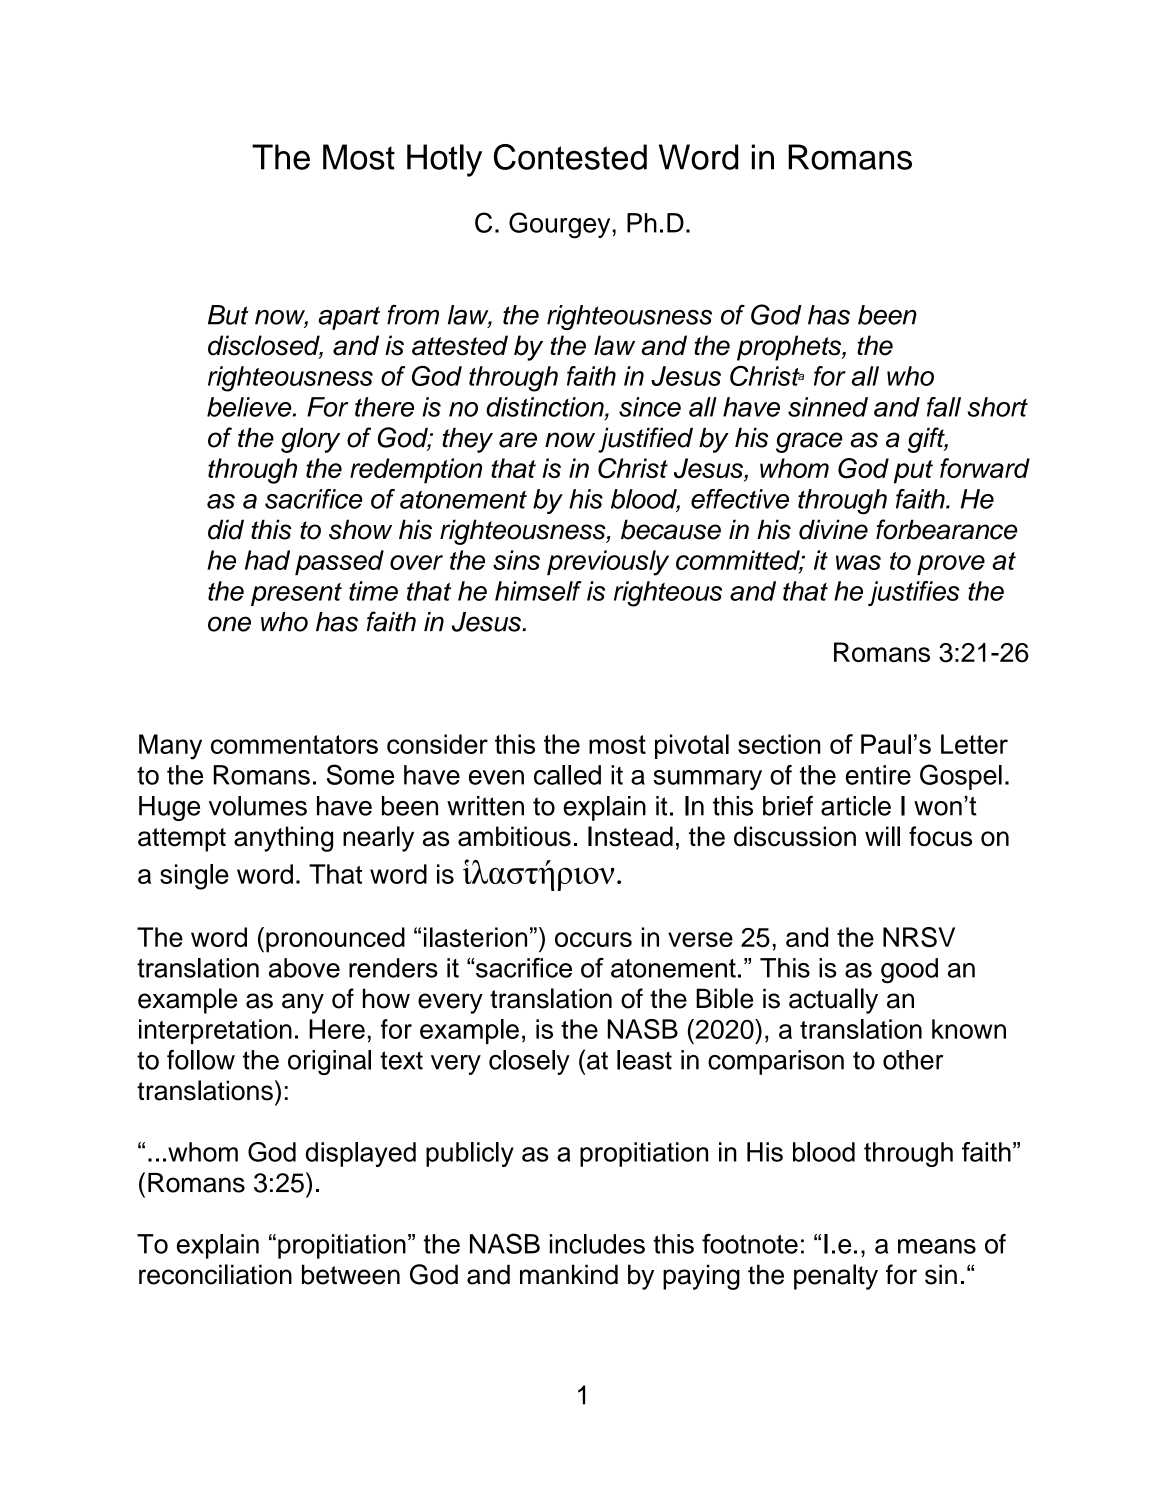  I want to click on prophets, so click(790, 348).
